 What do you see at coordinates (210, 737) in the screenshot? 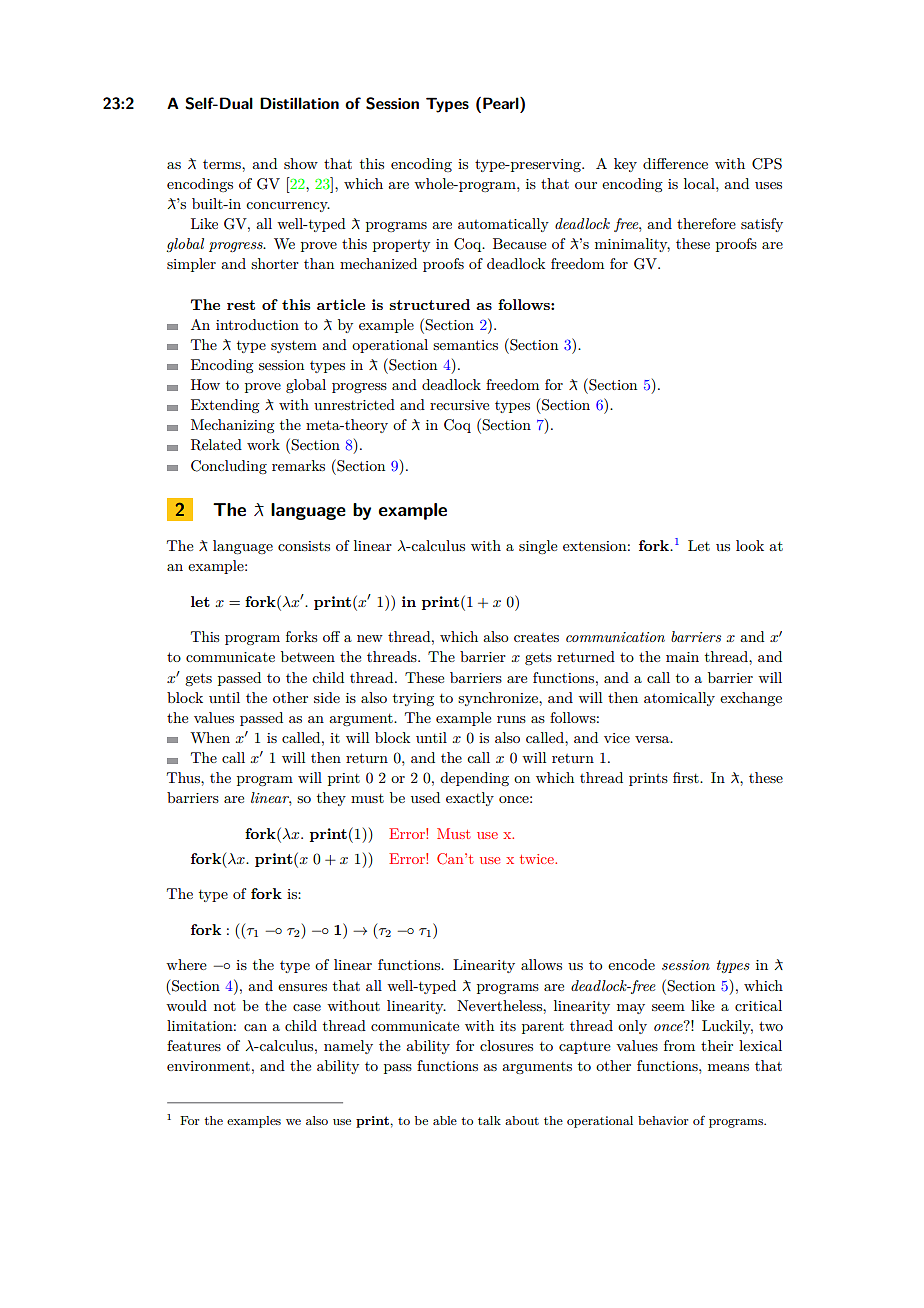
I see `When` at bounding box center [210, 737].
